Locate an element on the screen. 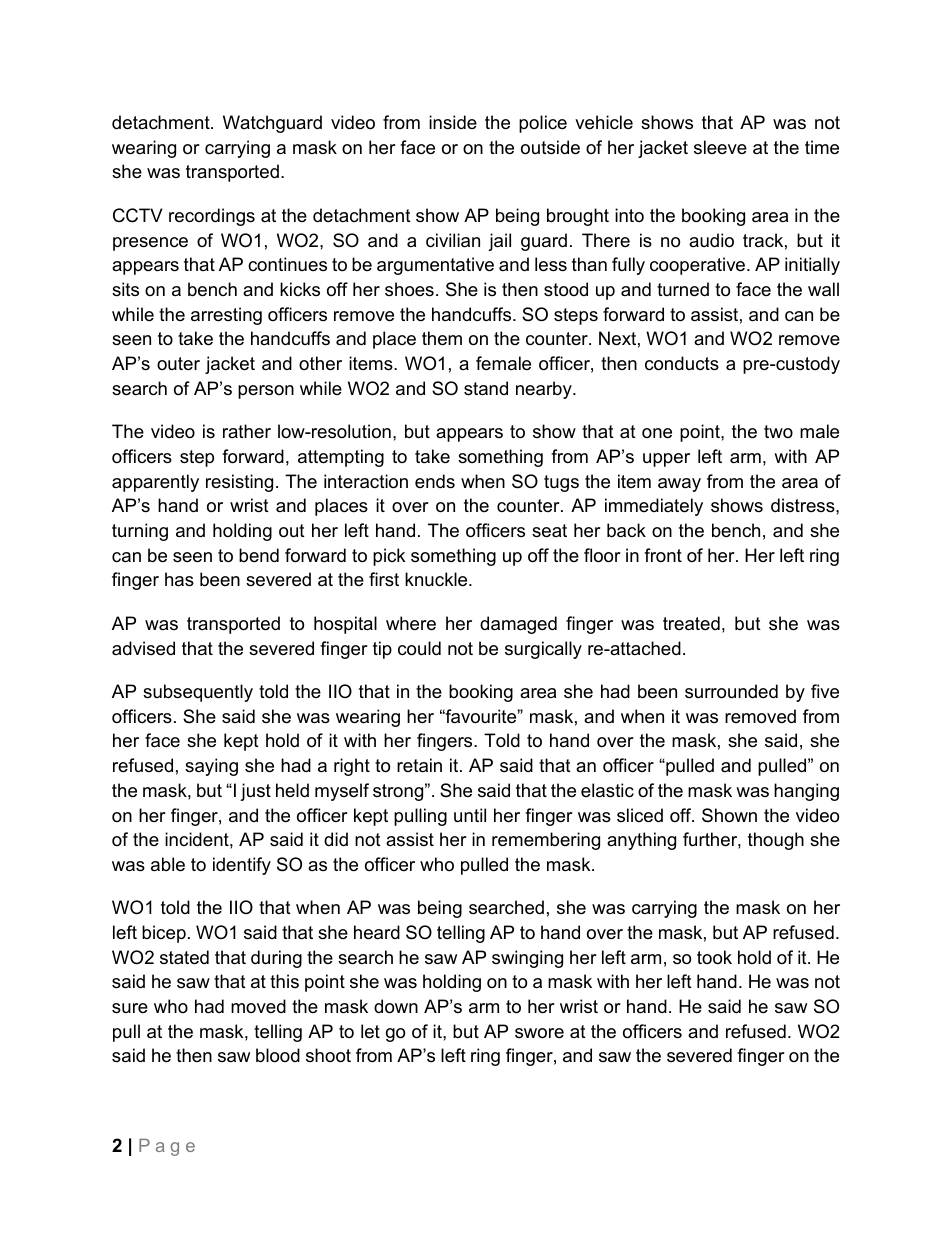 The image size is (952, 1233). outer is located at coordinates (178, 363).
